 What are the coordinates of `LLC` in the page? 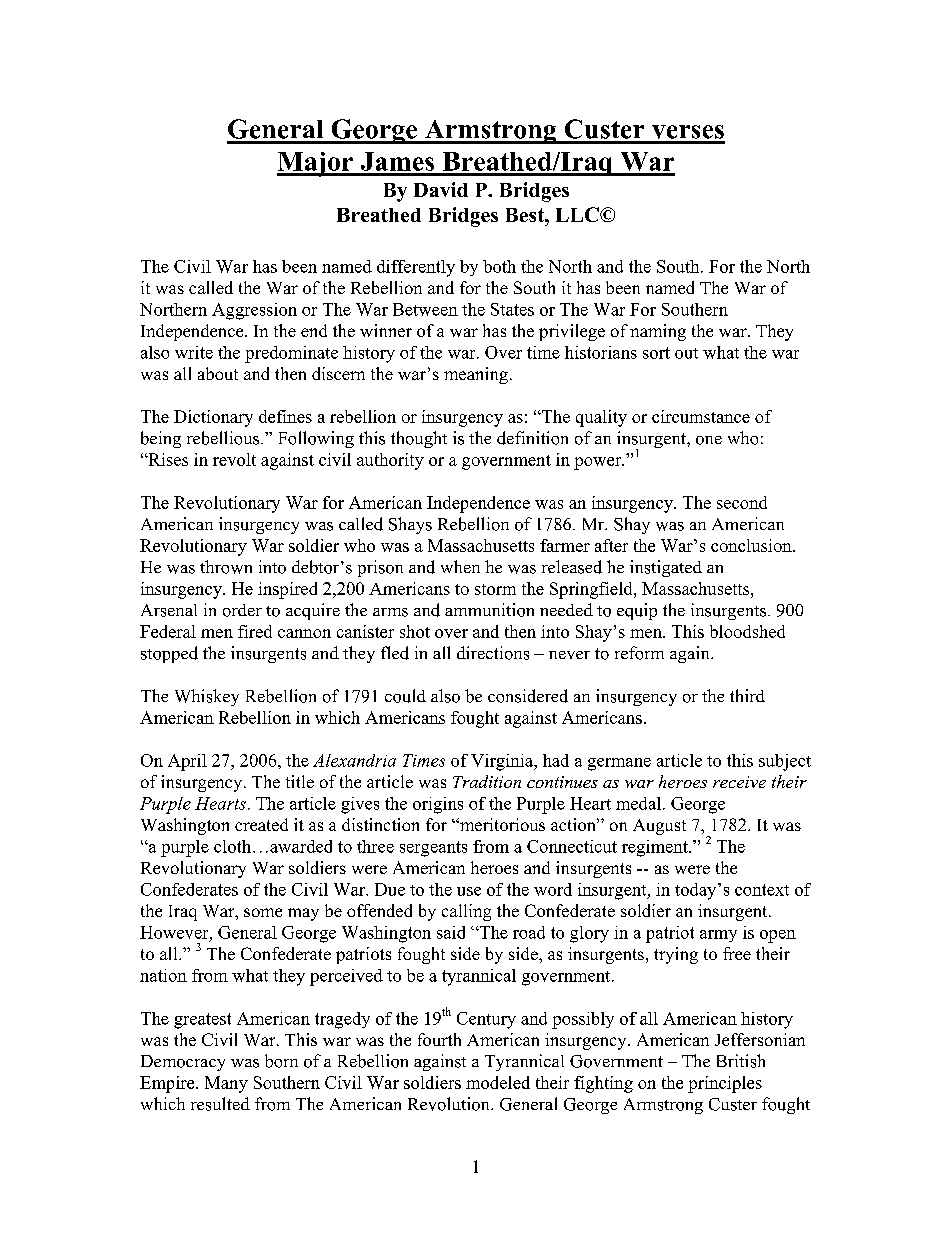 It's located at (578, 214).
